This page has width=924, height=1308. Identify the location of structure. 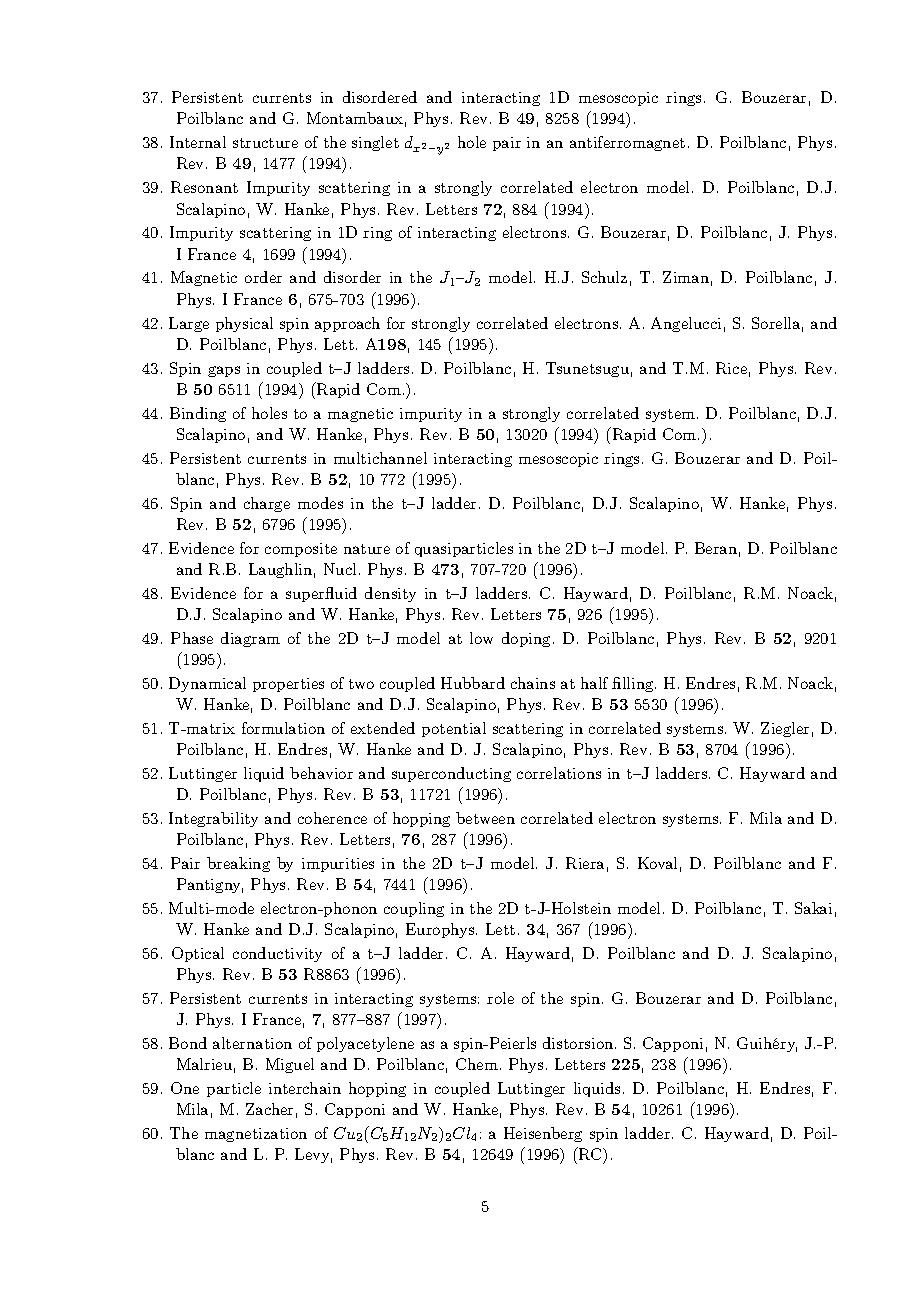
(265, 143).
